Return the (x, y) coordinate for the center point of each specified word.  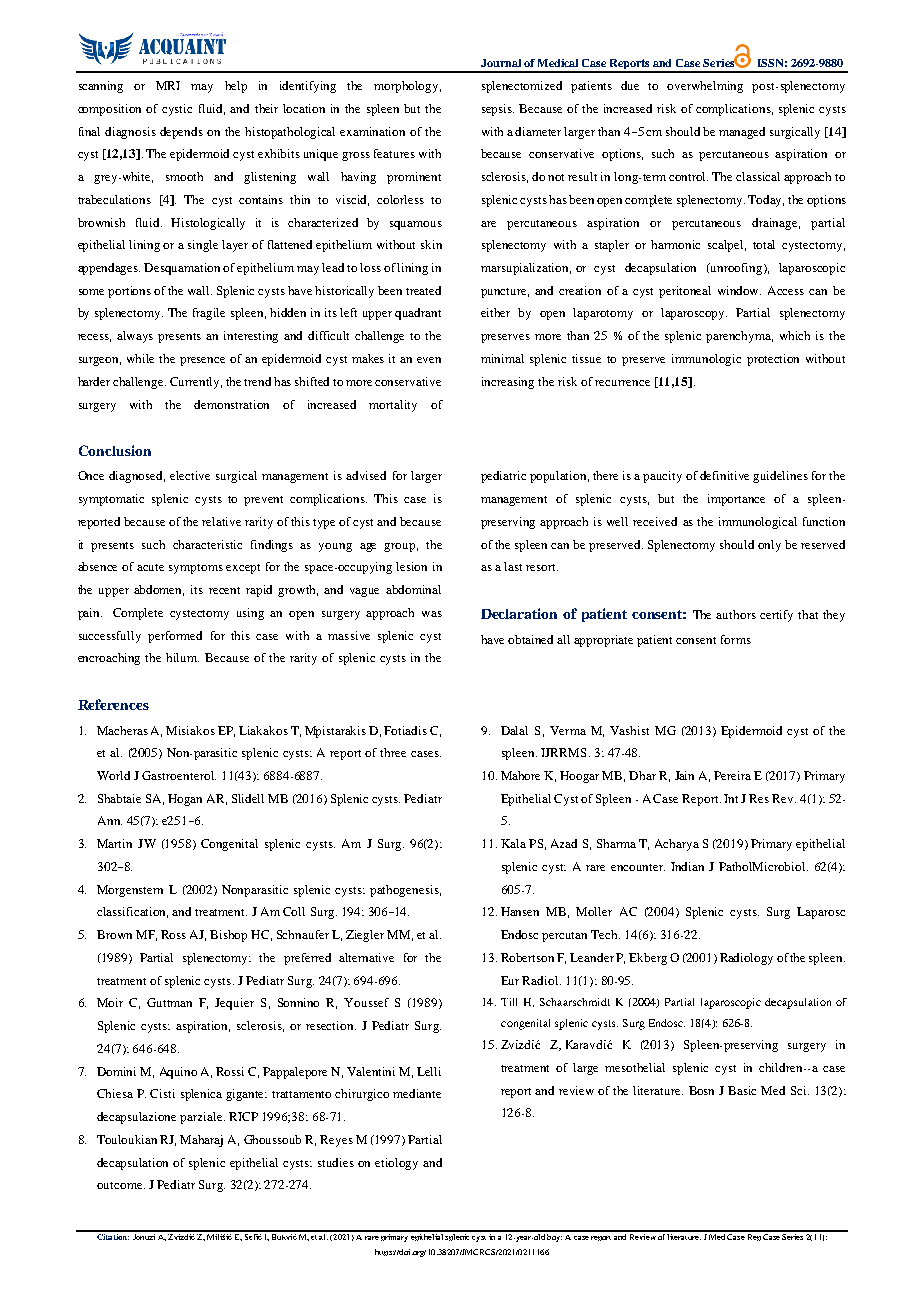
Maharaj (201, 1141)
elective (190, 475)
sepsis (498, 110)
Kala (513, 843)
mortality (393, 406)
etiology (396, 1164)
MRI (168, 85)
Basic (742, 1090)
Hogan (185, 800)
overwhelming (705, 87)
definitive (724, 475)
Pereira (732, 775)
